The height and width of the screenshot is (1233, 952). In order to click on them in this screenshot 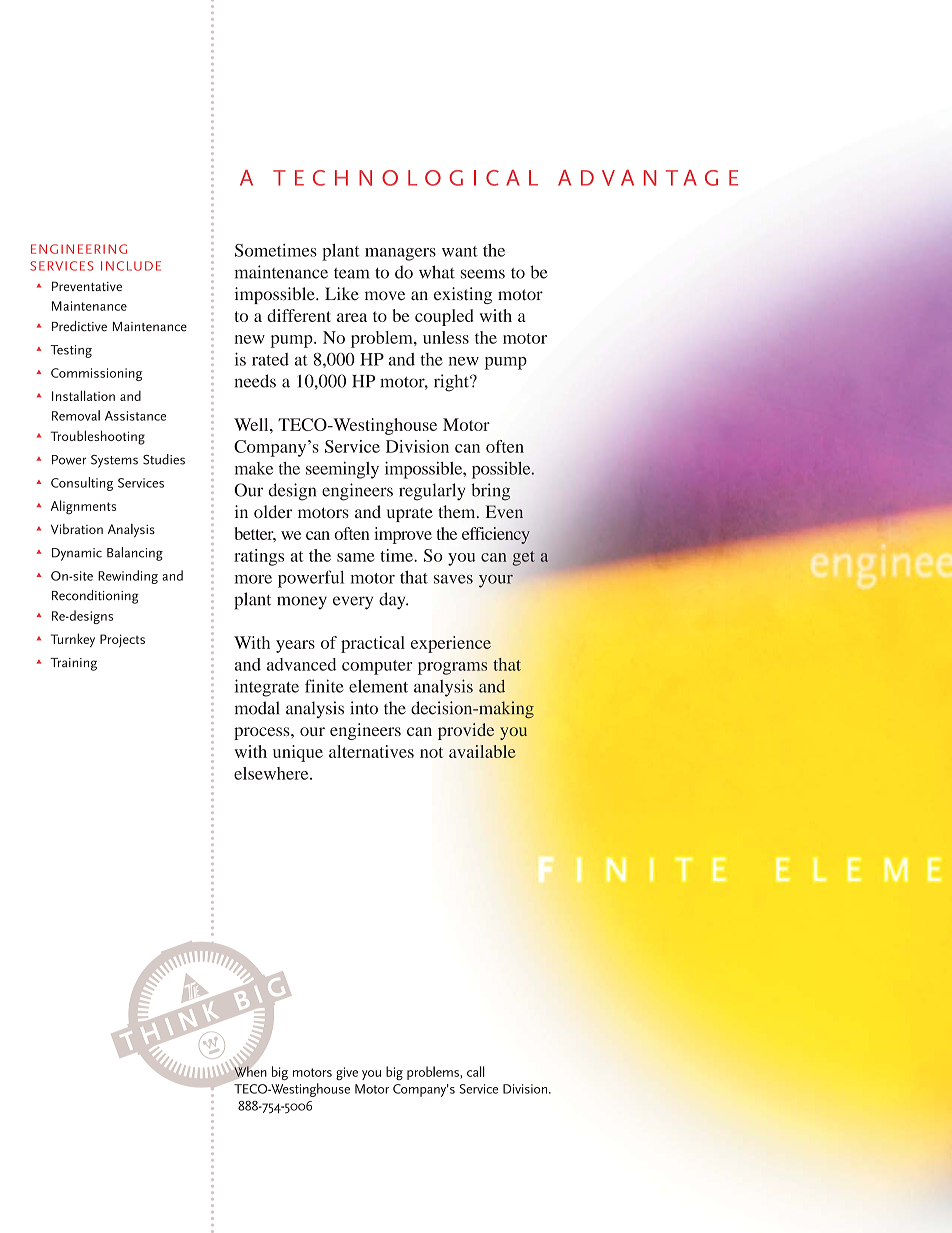, I will do `click(458, 511)`.
